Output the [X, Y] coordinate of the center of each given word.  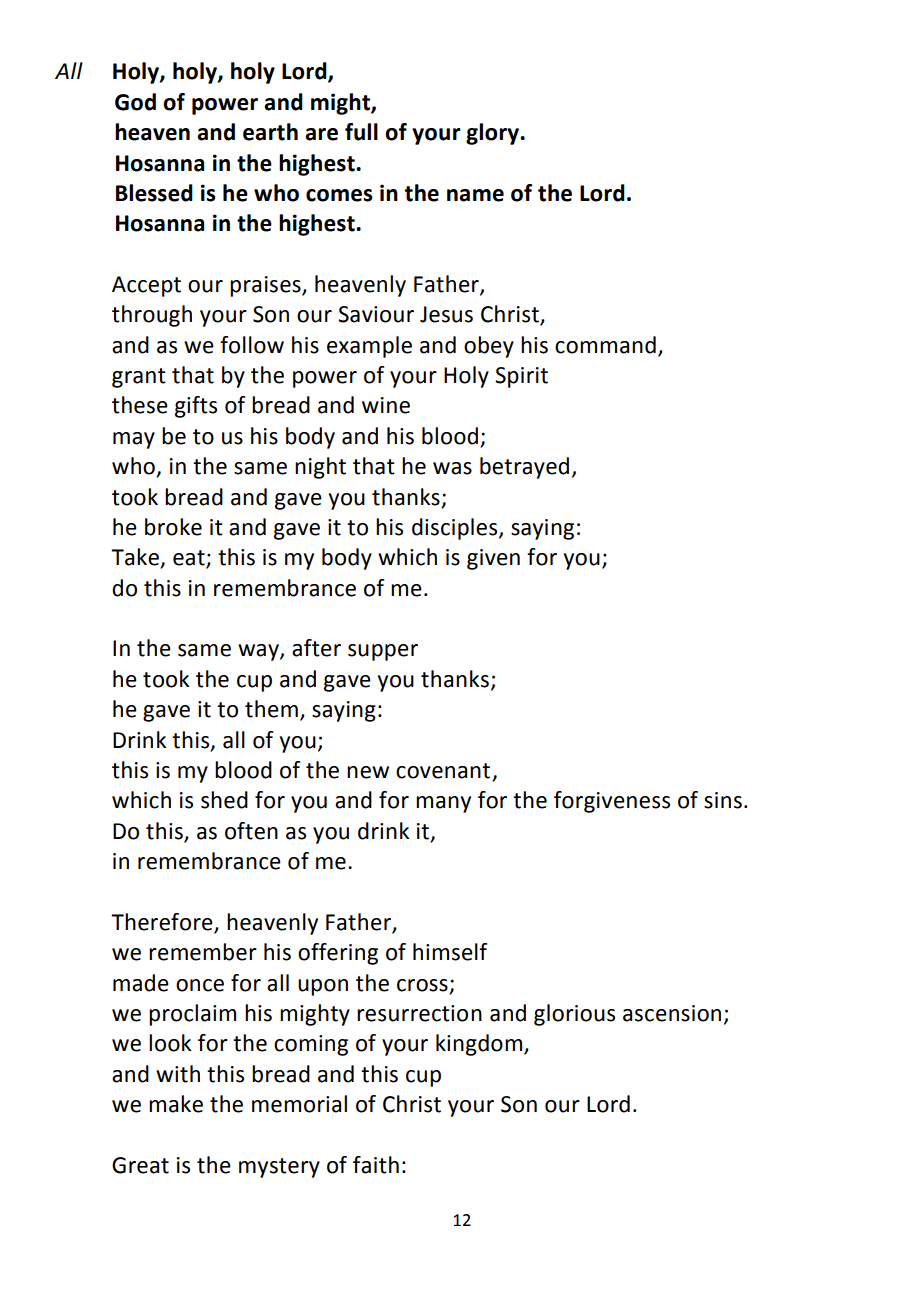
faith [376, 1165]
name [475, 195]
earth [270, 132]
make [176, 1104]
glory [493, 134]
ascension [672, 1013]
